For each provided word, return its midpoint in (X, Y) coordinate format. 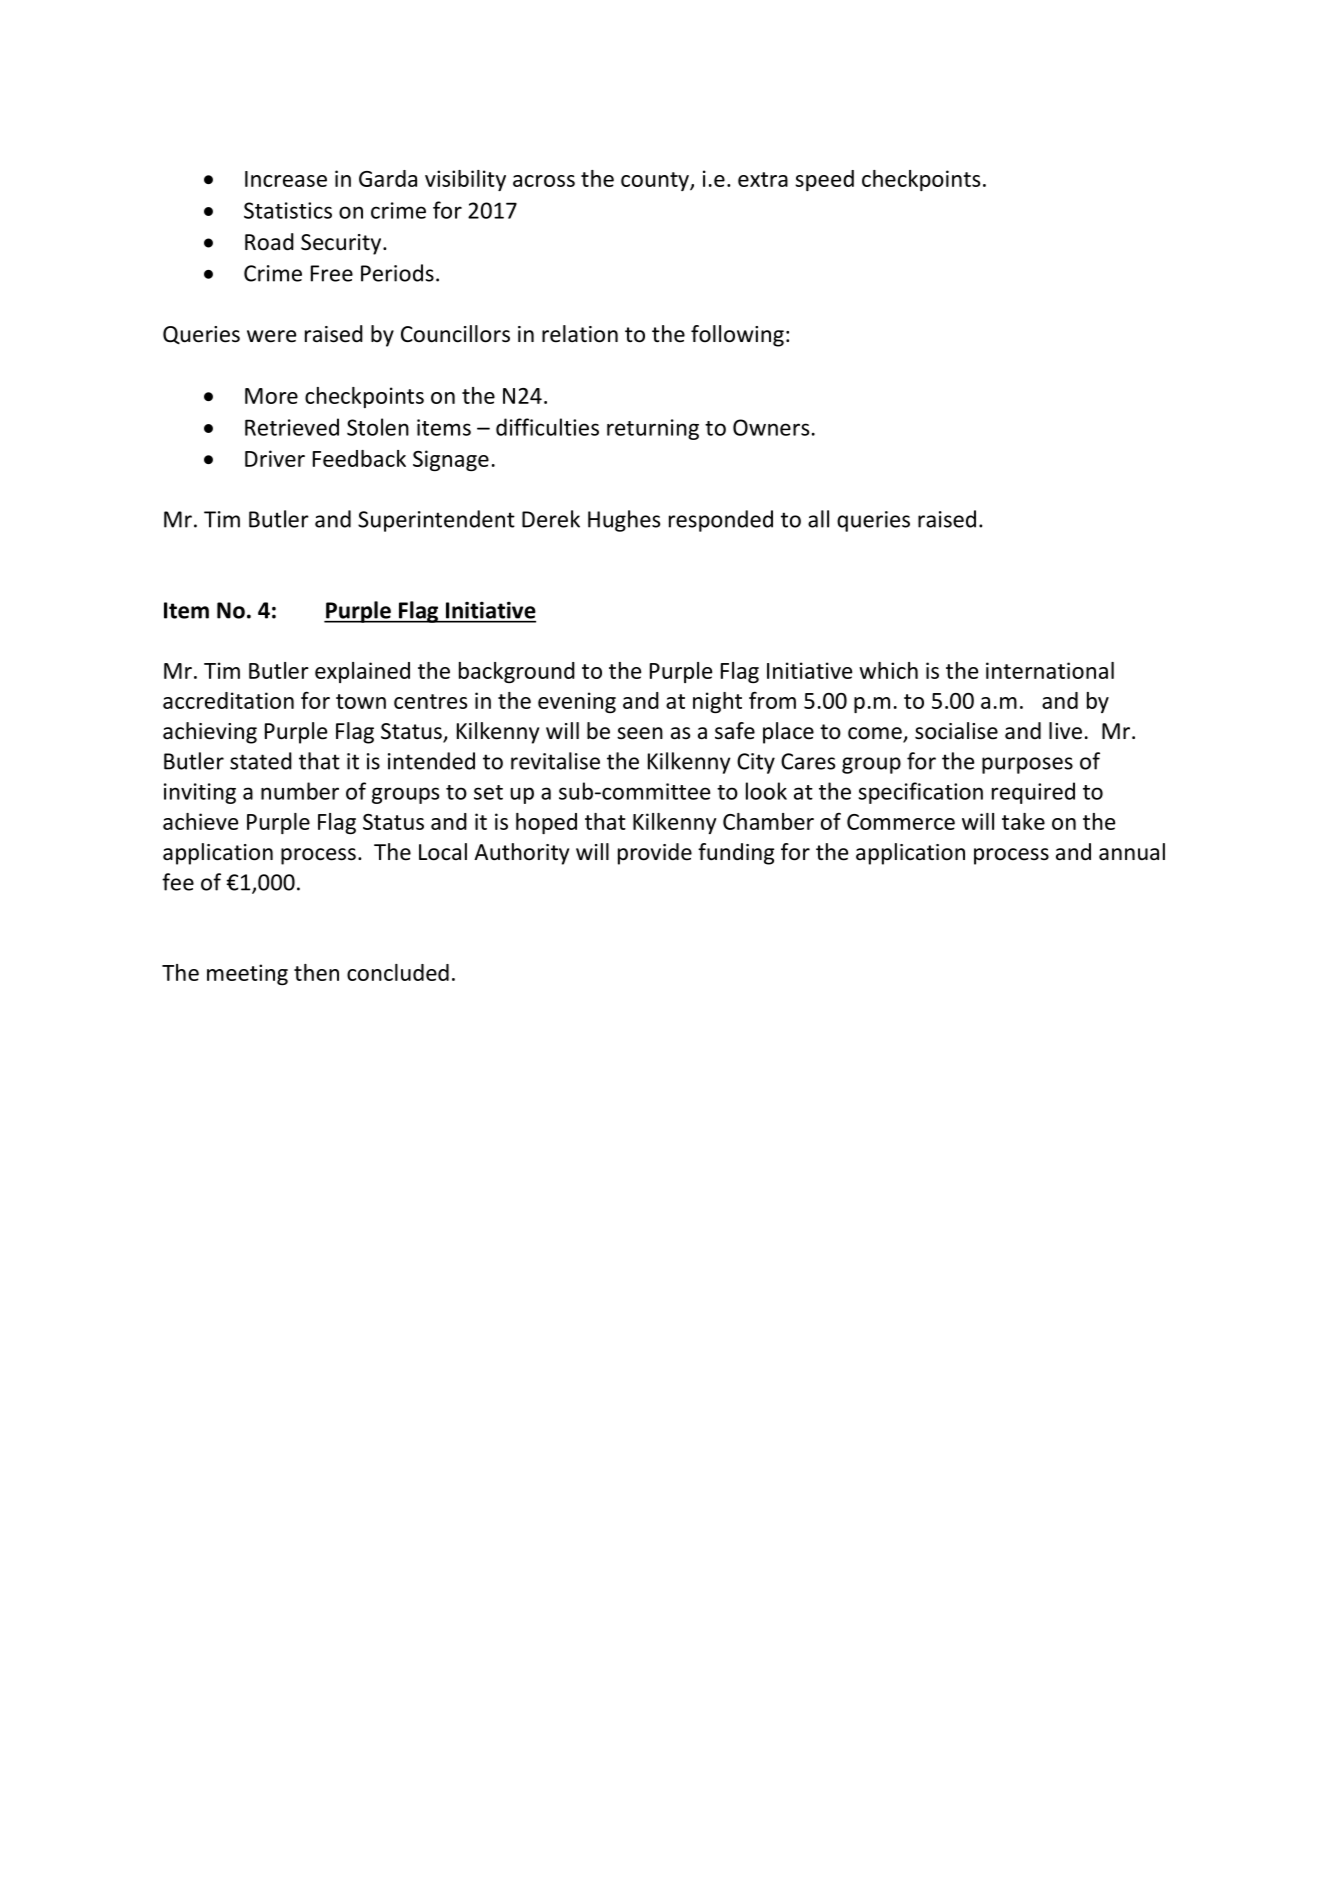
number (300, 791)
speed (824, 180)
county (656, 181)
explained (362, 672)
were (271, 336)
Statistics (288, 210)
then (316, 972)
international (1050, 670)
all (818, 519)
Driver (275, 458)
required (1033, 793)
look (766, 791)
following (737, 336)
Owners (771, 427)
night (717, 702)
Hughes (624, 521)
